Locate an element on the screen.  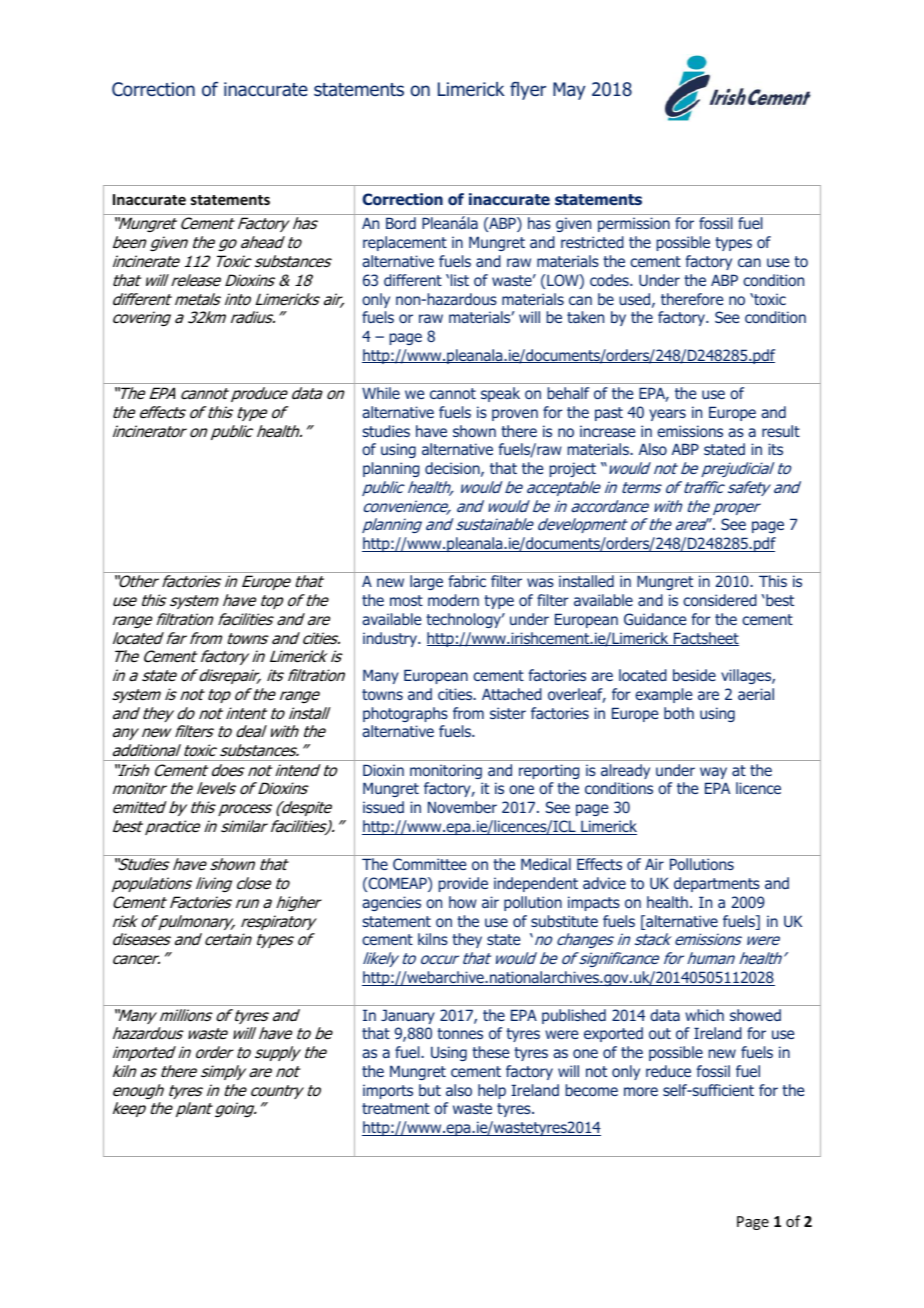
but is located at coordinates (430, 1090).
